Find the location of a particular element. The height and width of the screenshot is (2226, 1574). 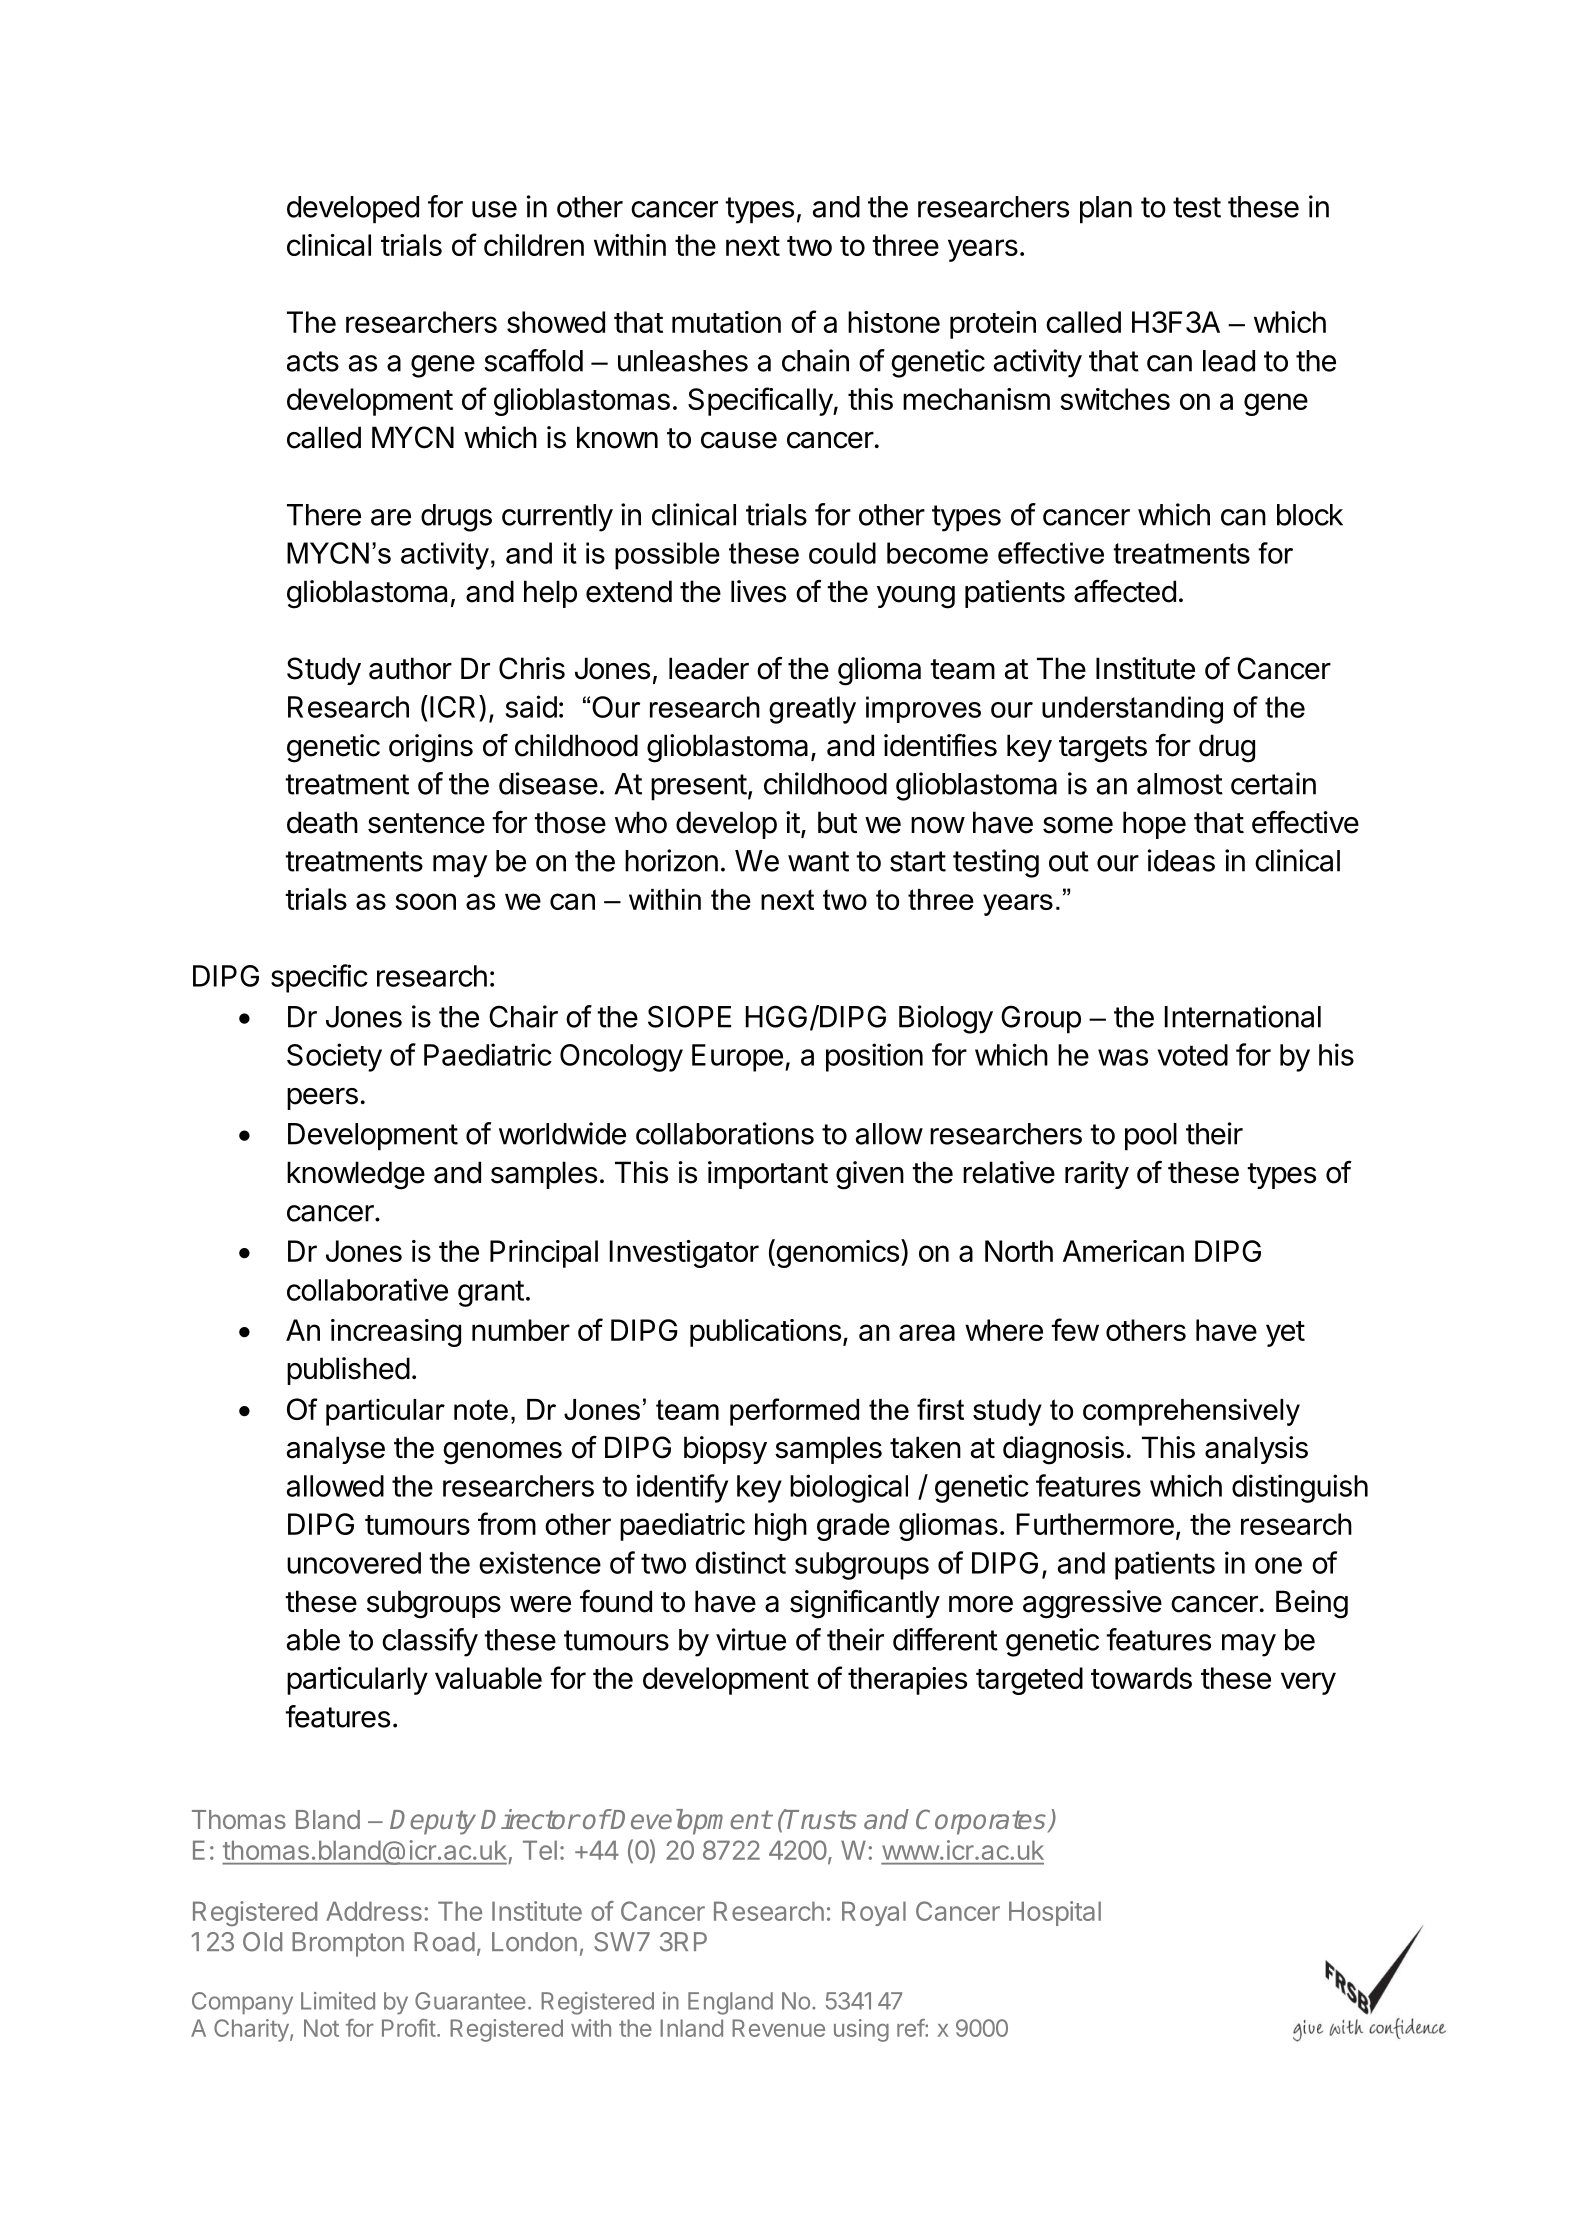

plan is located at coordinates (1106, 210).
